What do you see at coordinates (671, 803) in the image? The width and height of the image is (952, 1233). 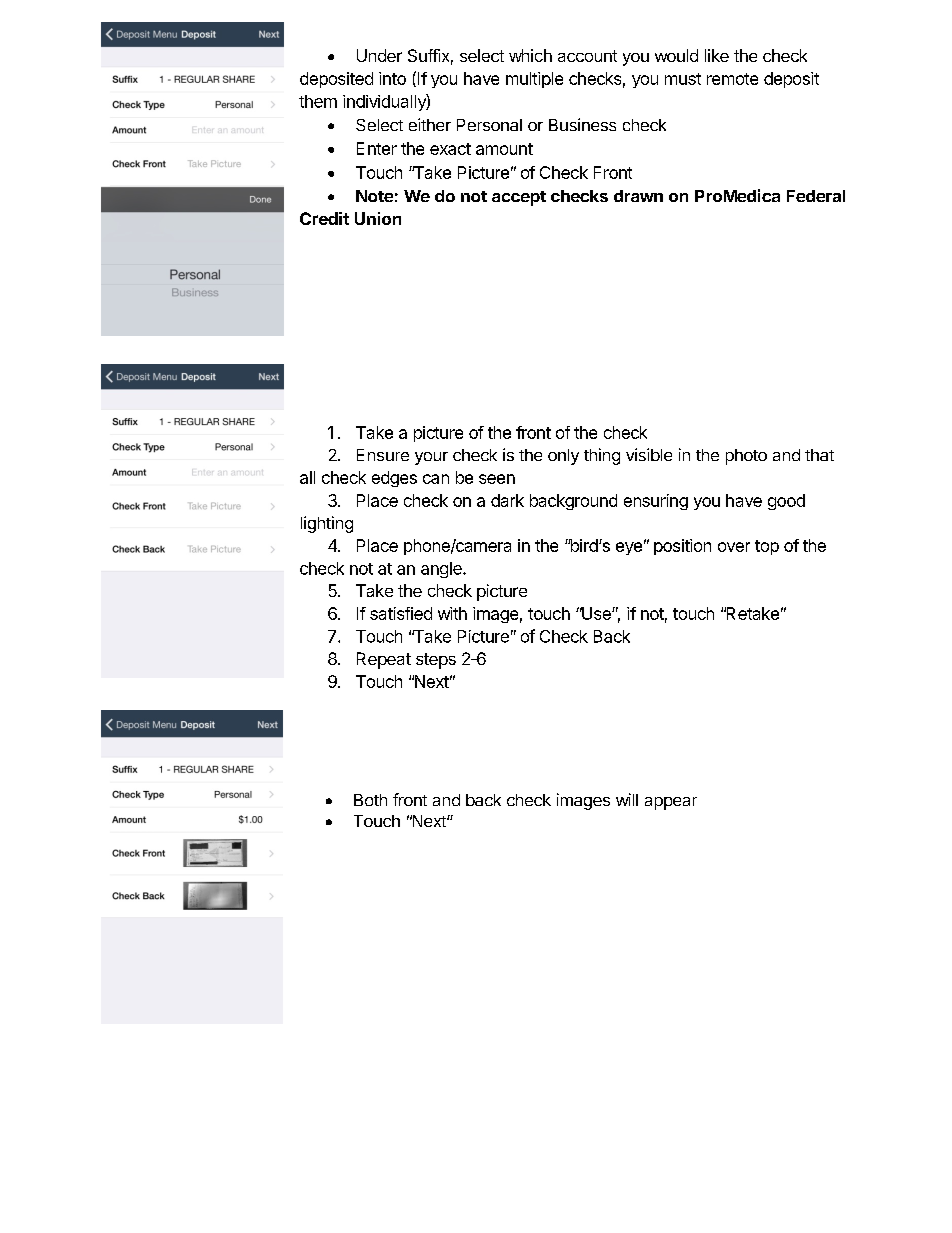 I see `appear` at bounding box center [671, 803].
